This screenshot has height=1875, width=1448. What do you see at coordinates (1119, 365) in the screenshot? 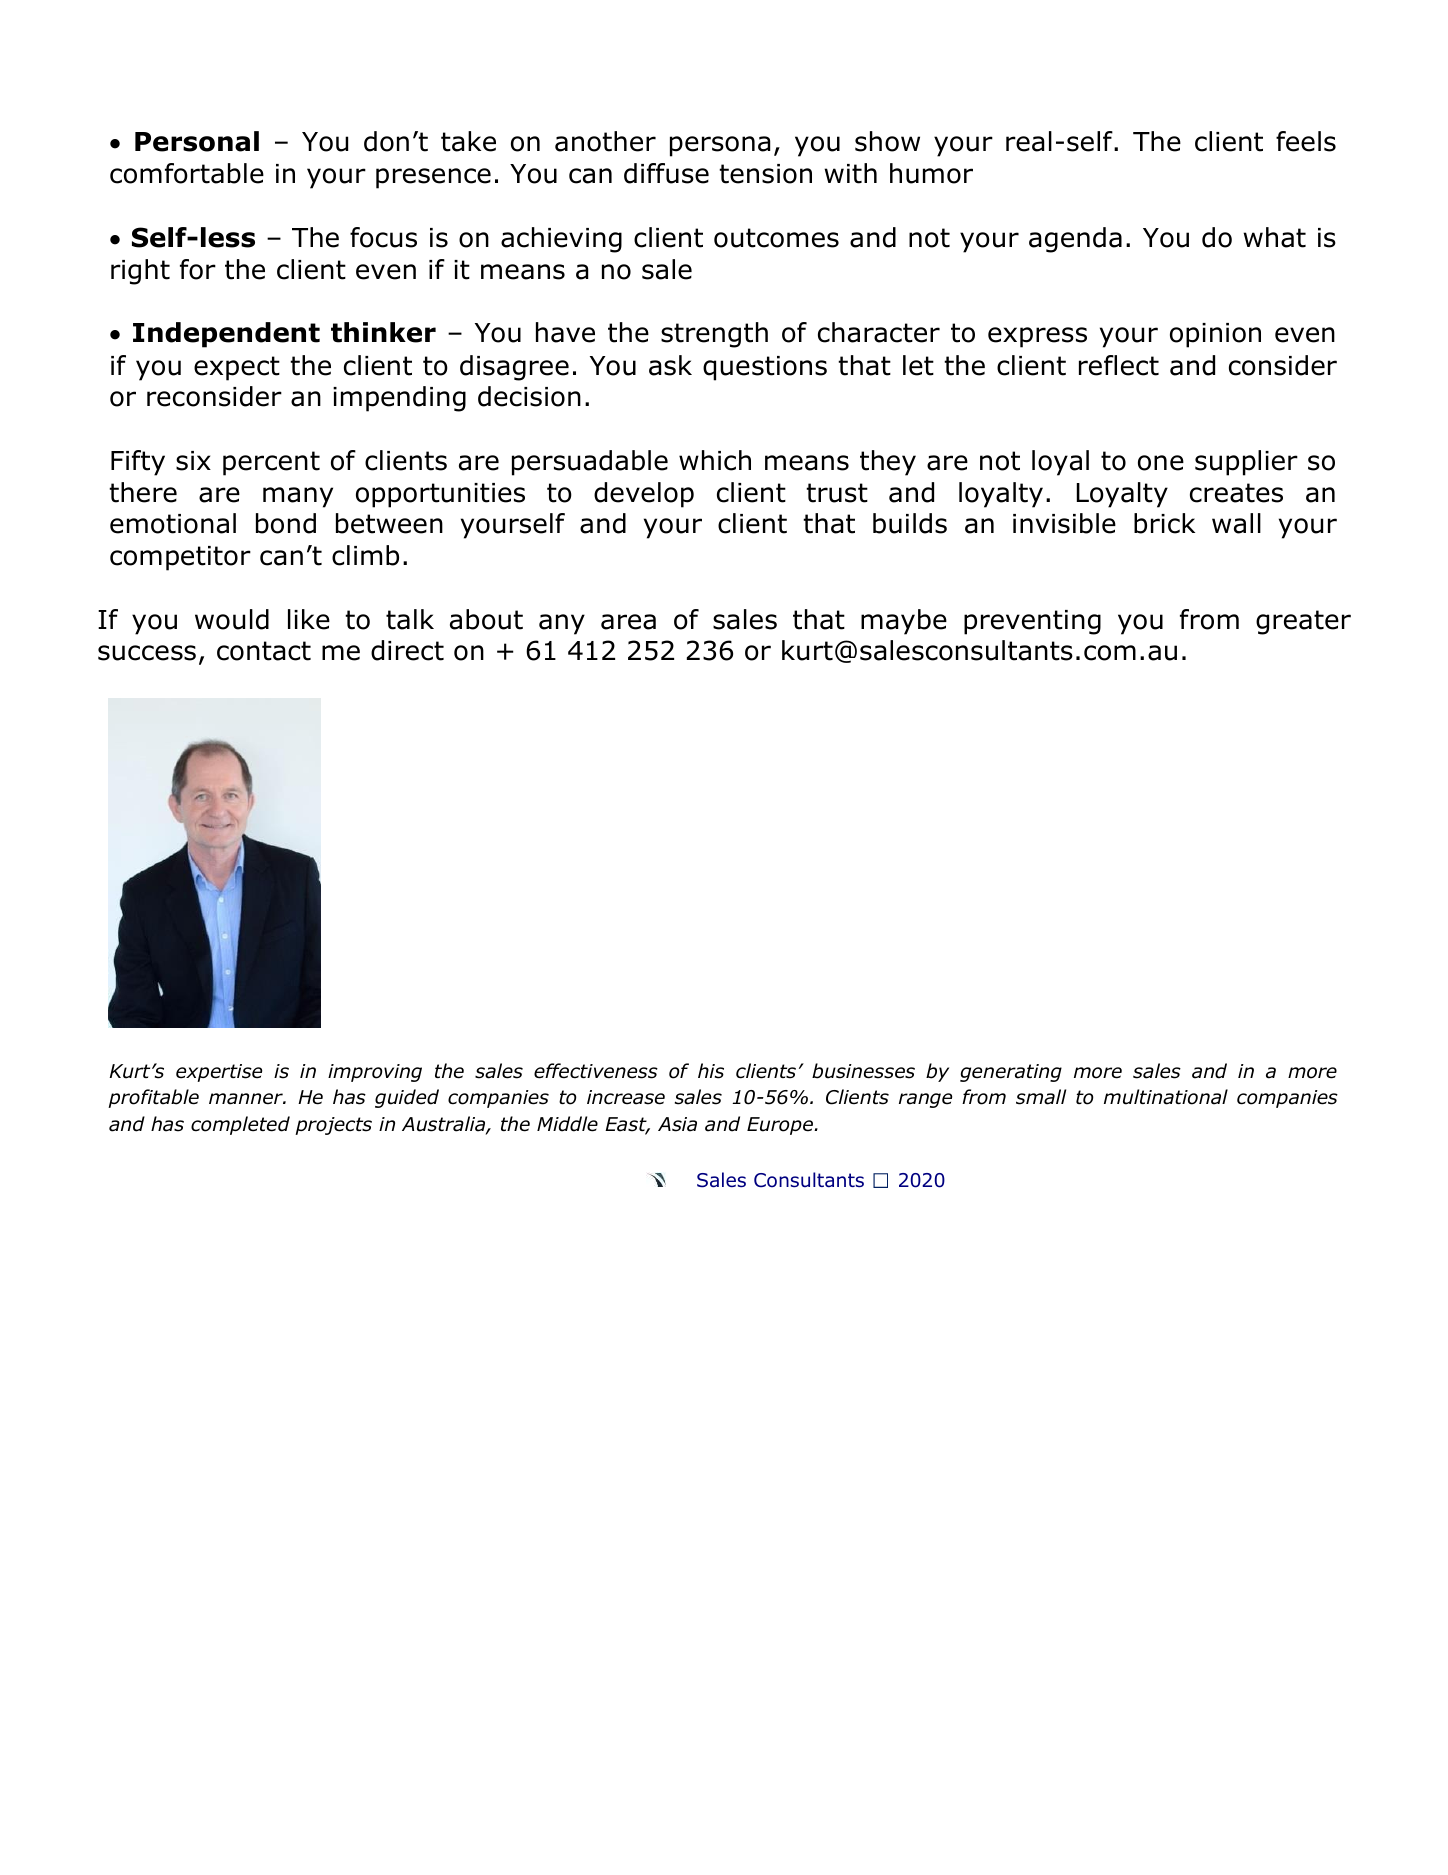
I see `reflect` at bounding box center [1119, 365].
